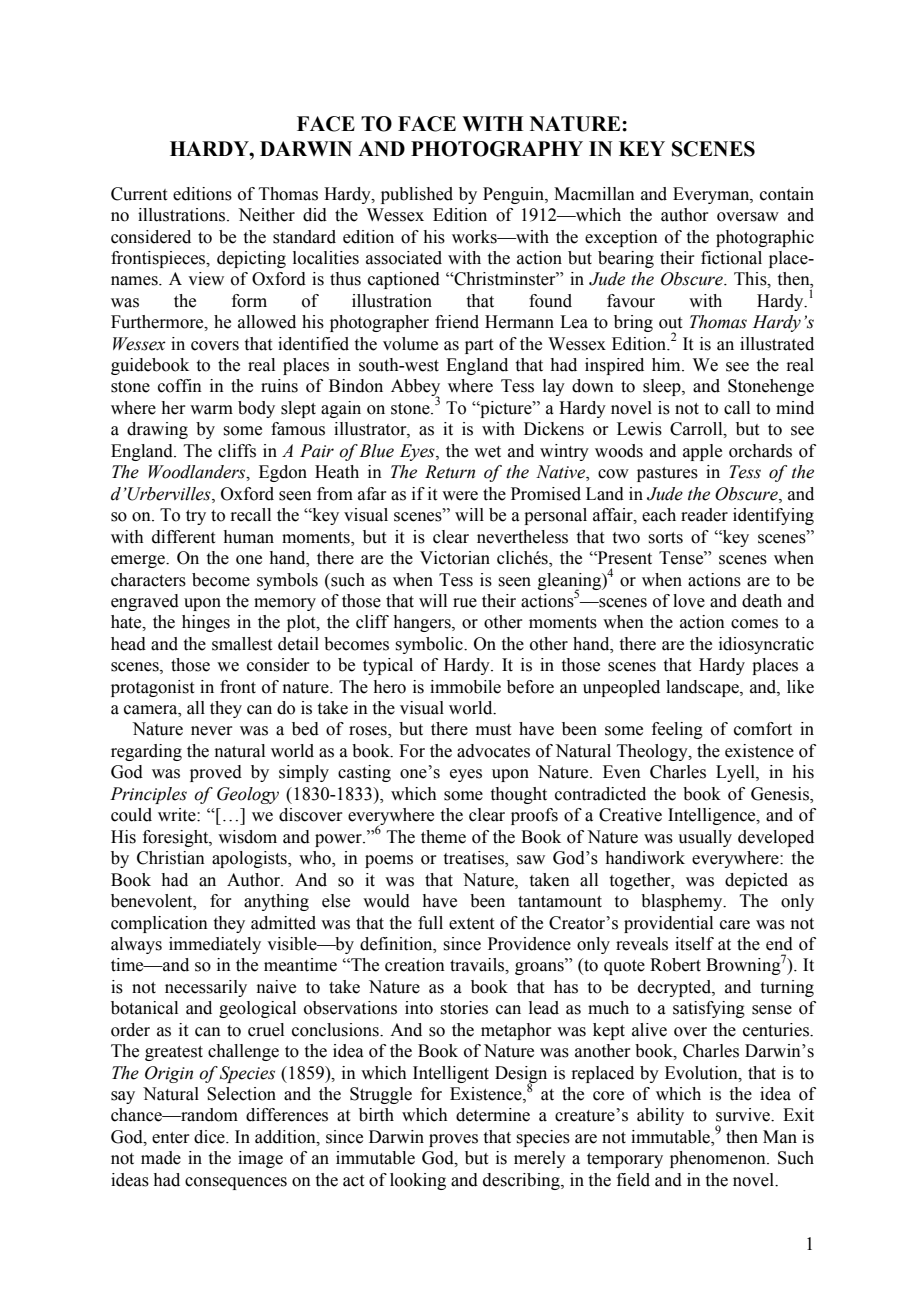 Image resolution: width=924 pixels, height=1308 pixels. I want to click on theme, so click(443, 837).
